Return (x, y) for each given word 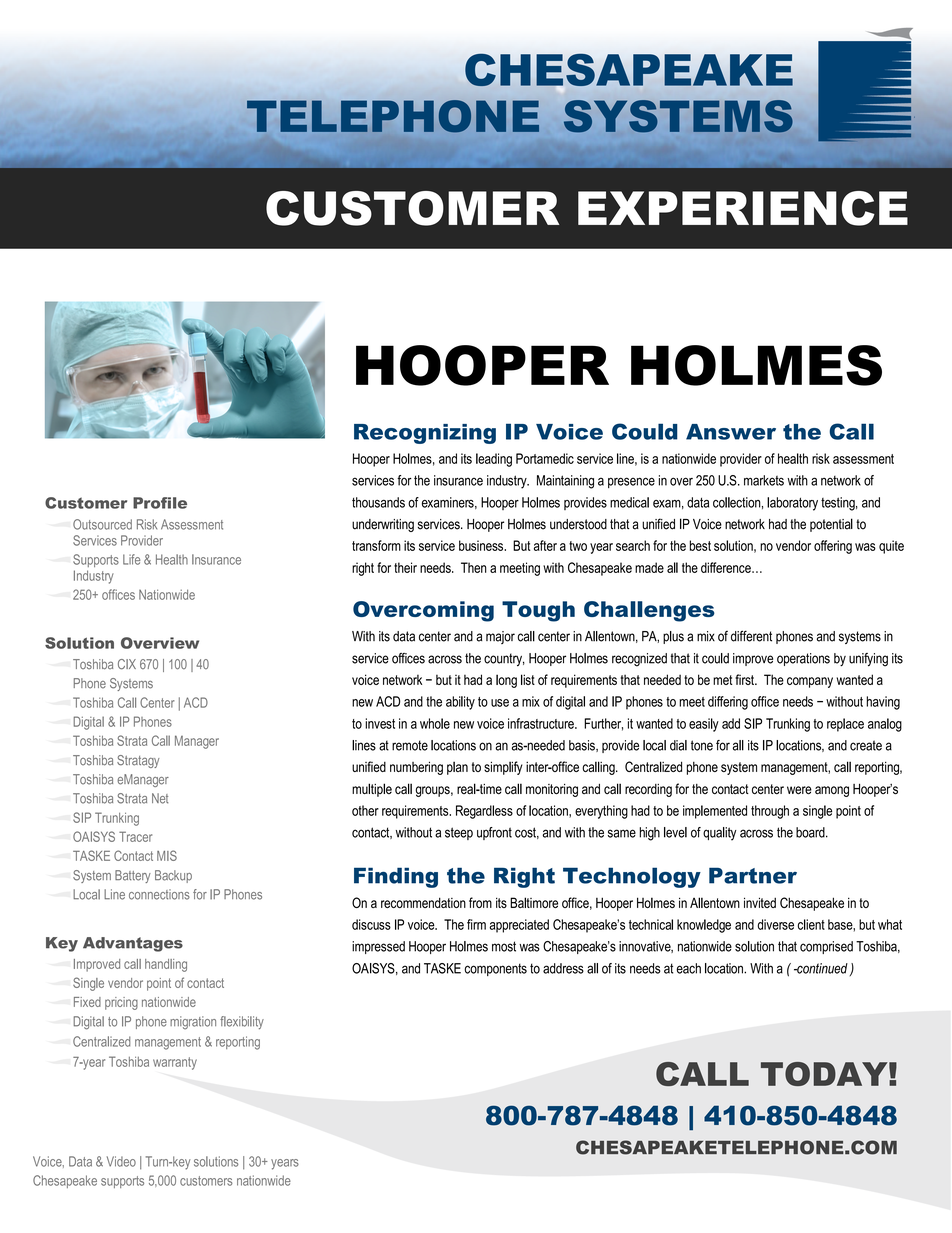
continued (821, 968)
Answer (731, 432)
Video (121, 1161)
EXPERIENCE (743, 208)
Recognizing (425, 434)
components (495, 969)
